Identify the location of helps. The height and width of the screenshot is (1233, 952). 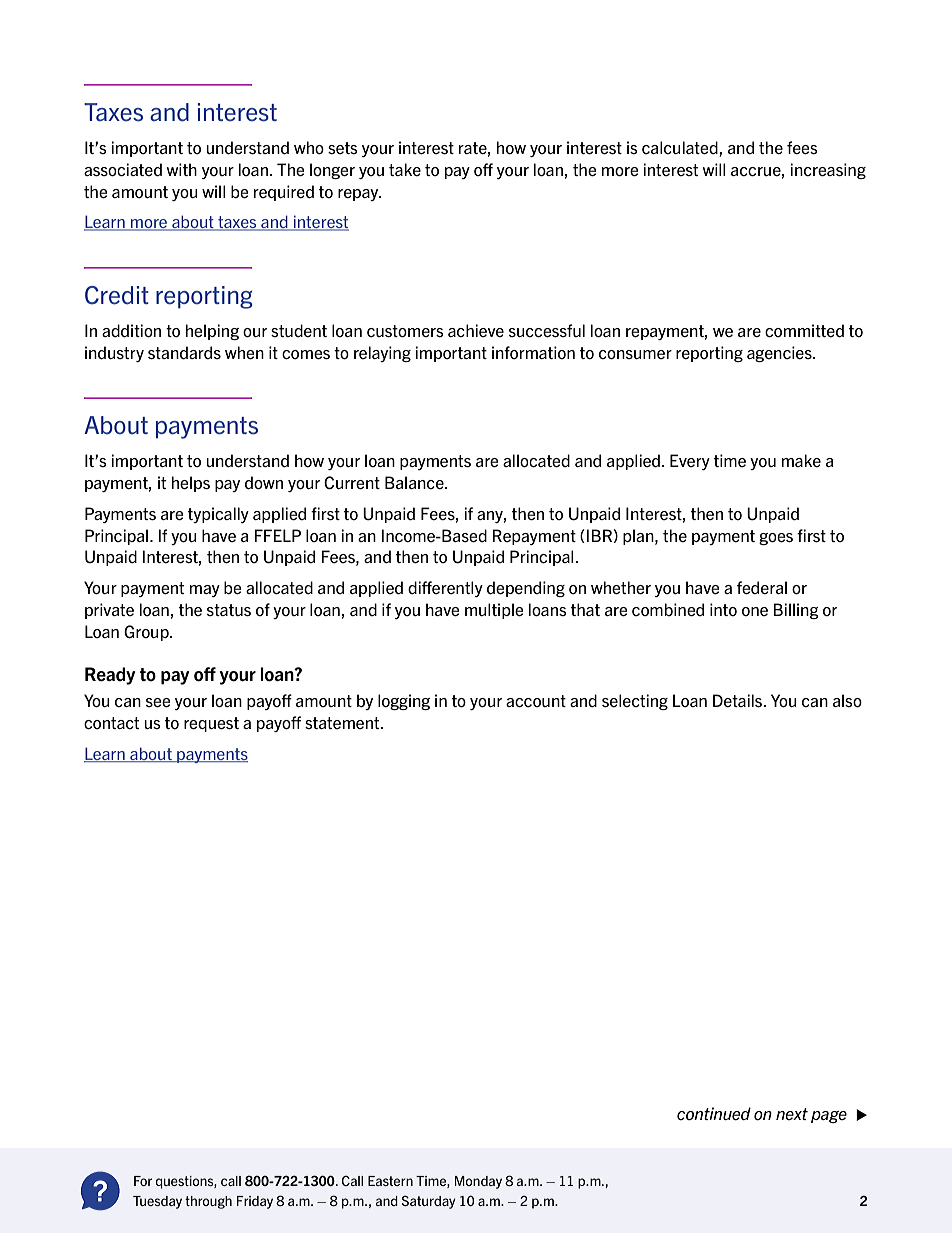
(191, 484).
